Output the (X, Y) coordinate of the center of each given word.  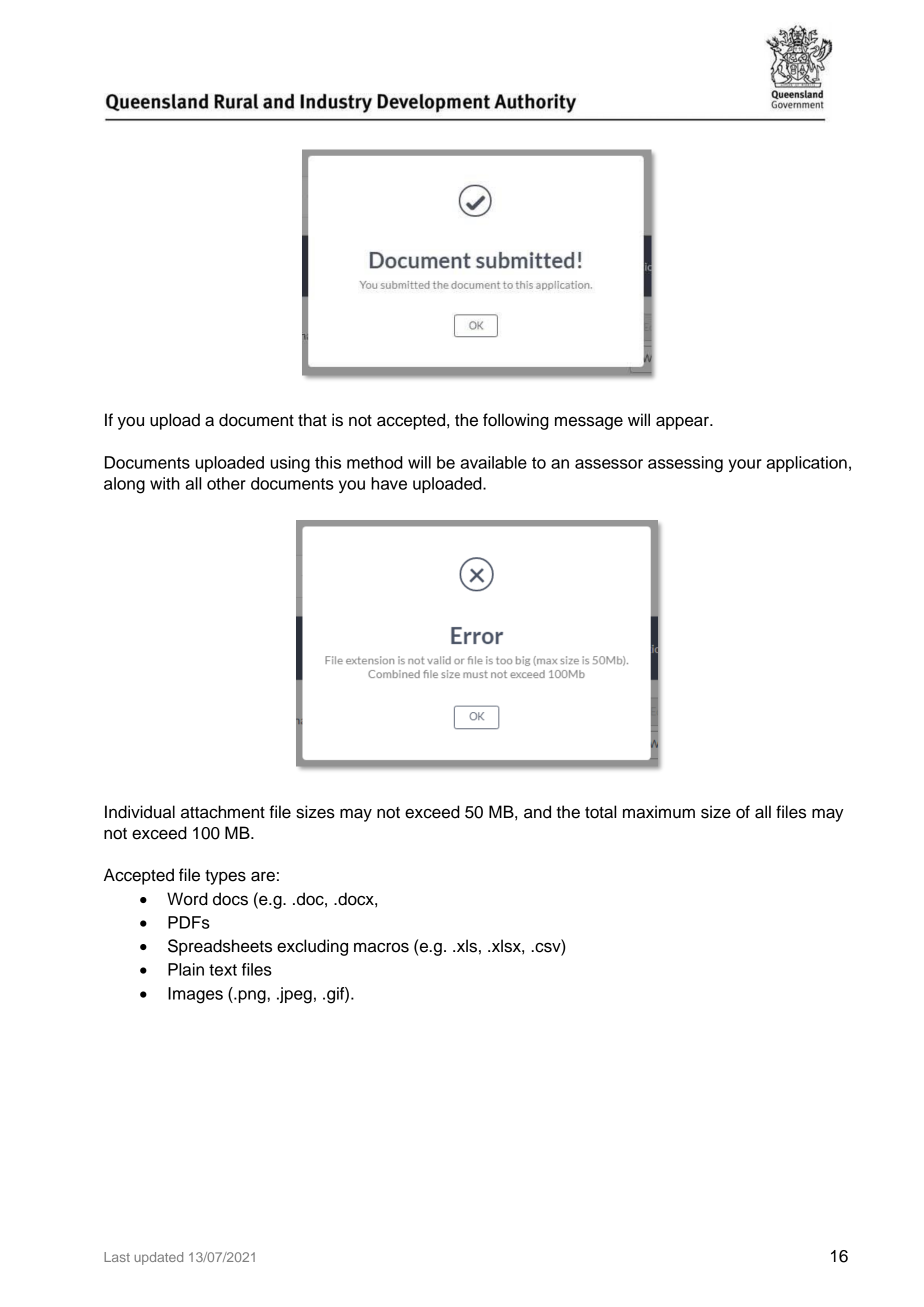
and (537, 812)
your (745, 465)
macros (381, 947)
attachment (223, 812)
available (493, 462)
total (600, 812)
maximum (659, 812)
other (226, 483)
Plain (186, 969)
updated (158, 1258)
